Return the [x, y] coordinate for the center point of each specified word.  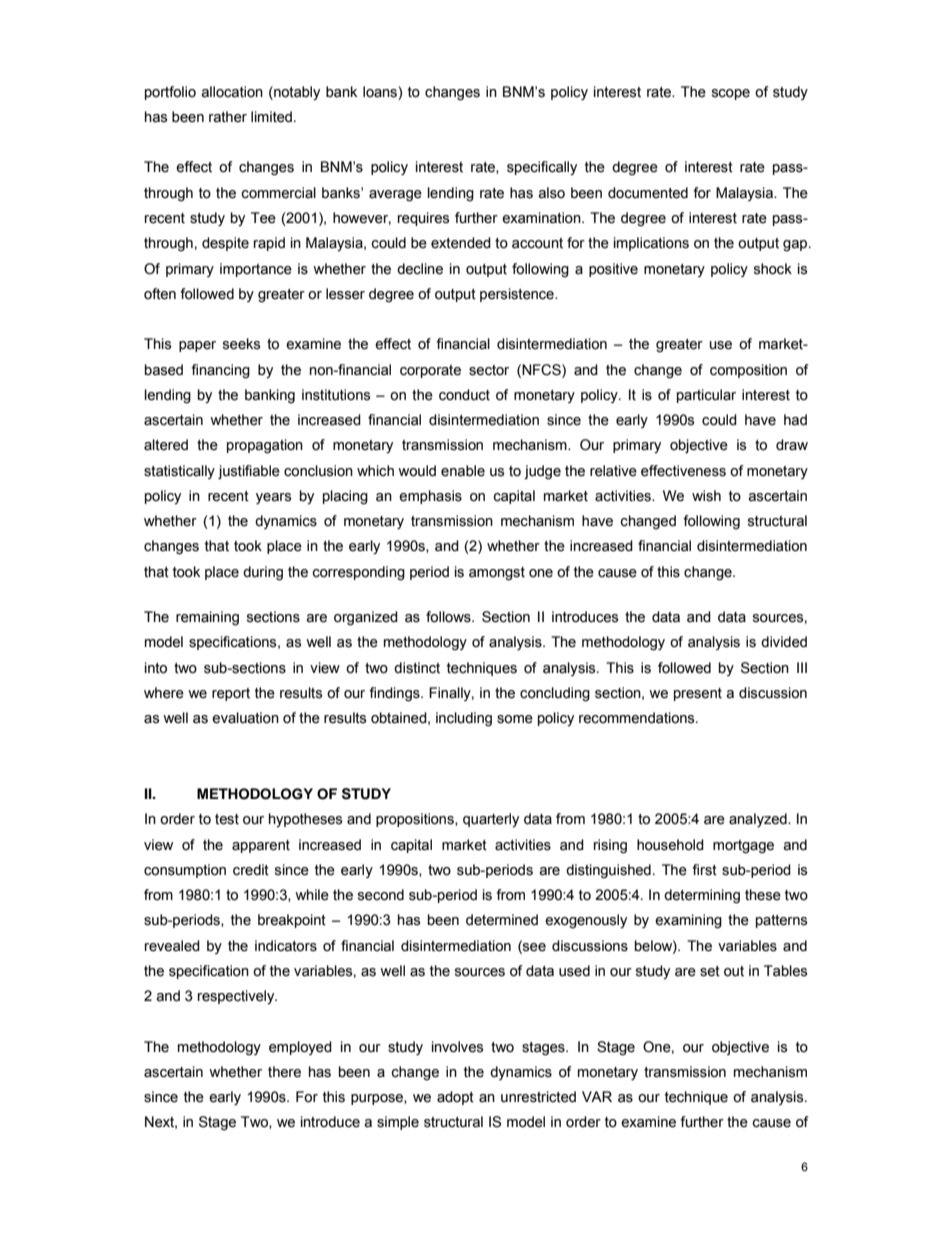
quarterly [491, 820]
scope [731, 94]
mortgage [743, 847]
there [284, 1072]
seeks [241, 344]
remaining [207, 618]
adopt [455, 1098]
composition [748, 371]
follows [449, 617]
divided [784, 642]
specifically [542, 168]
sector [489, 370]
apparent [261, 846]
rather [228, 117]
